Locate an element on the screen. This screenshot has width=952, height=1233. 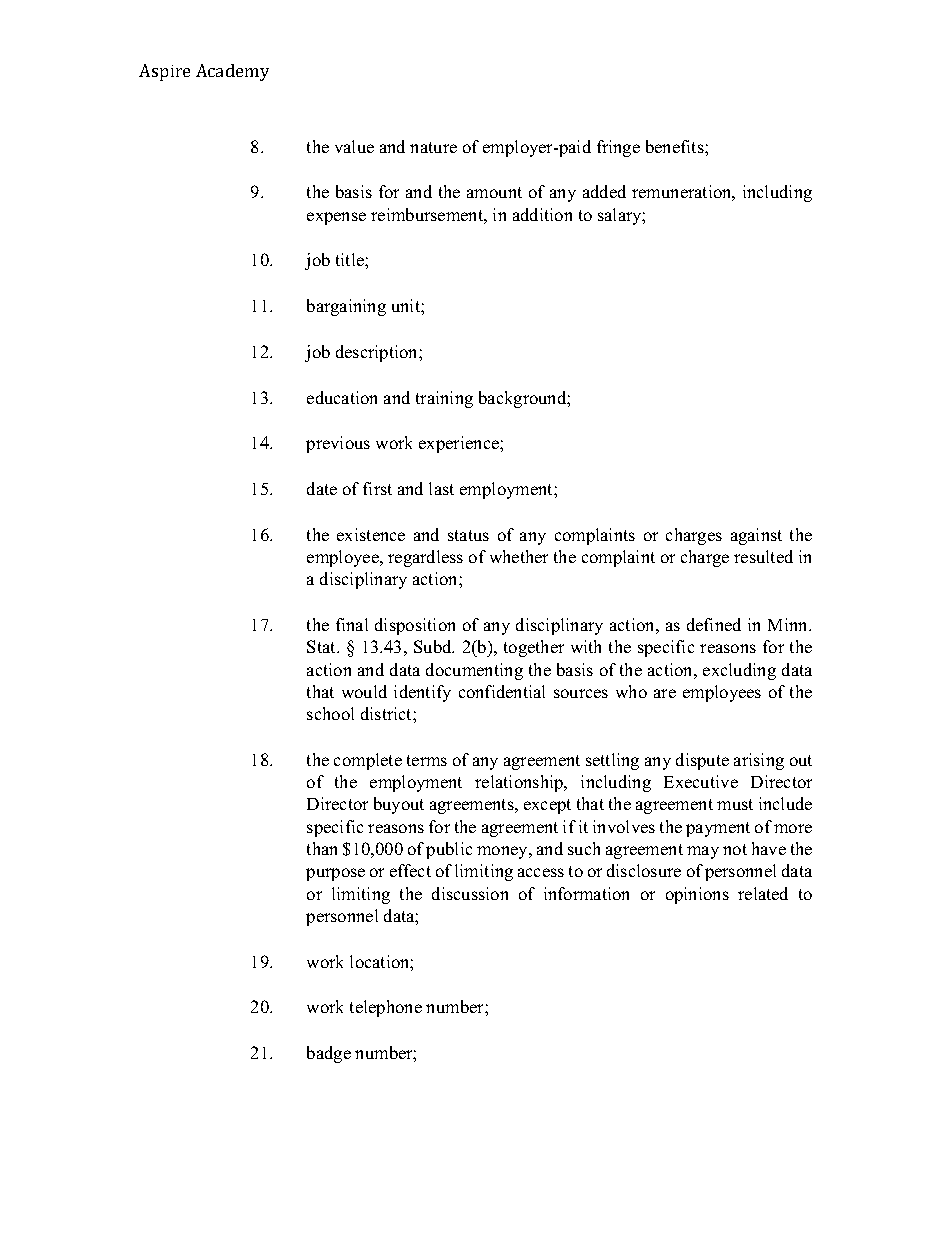
badge is located at coordinates (329, 1054).
